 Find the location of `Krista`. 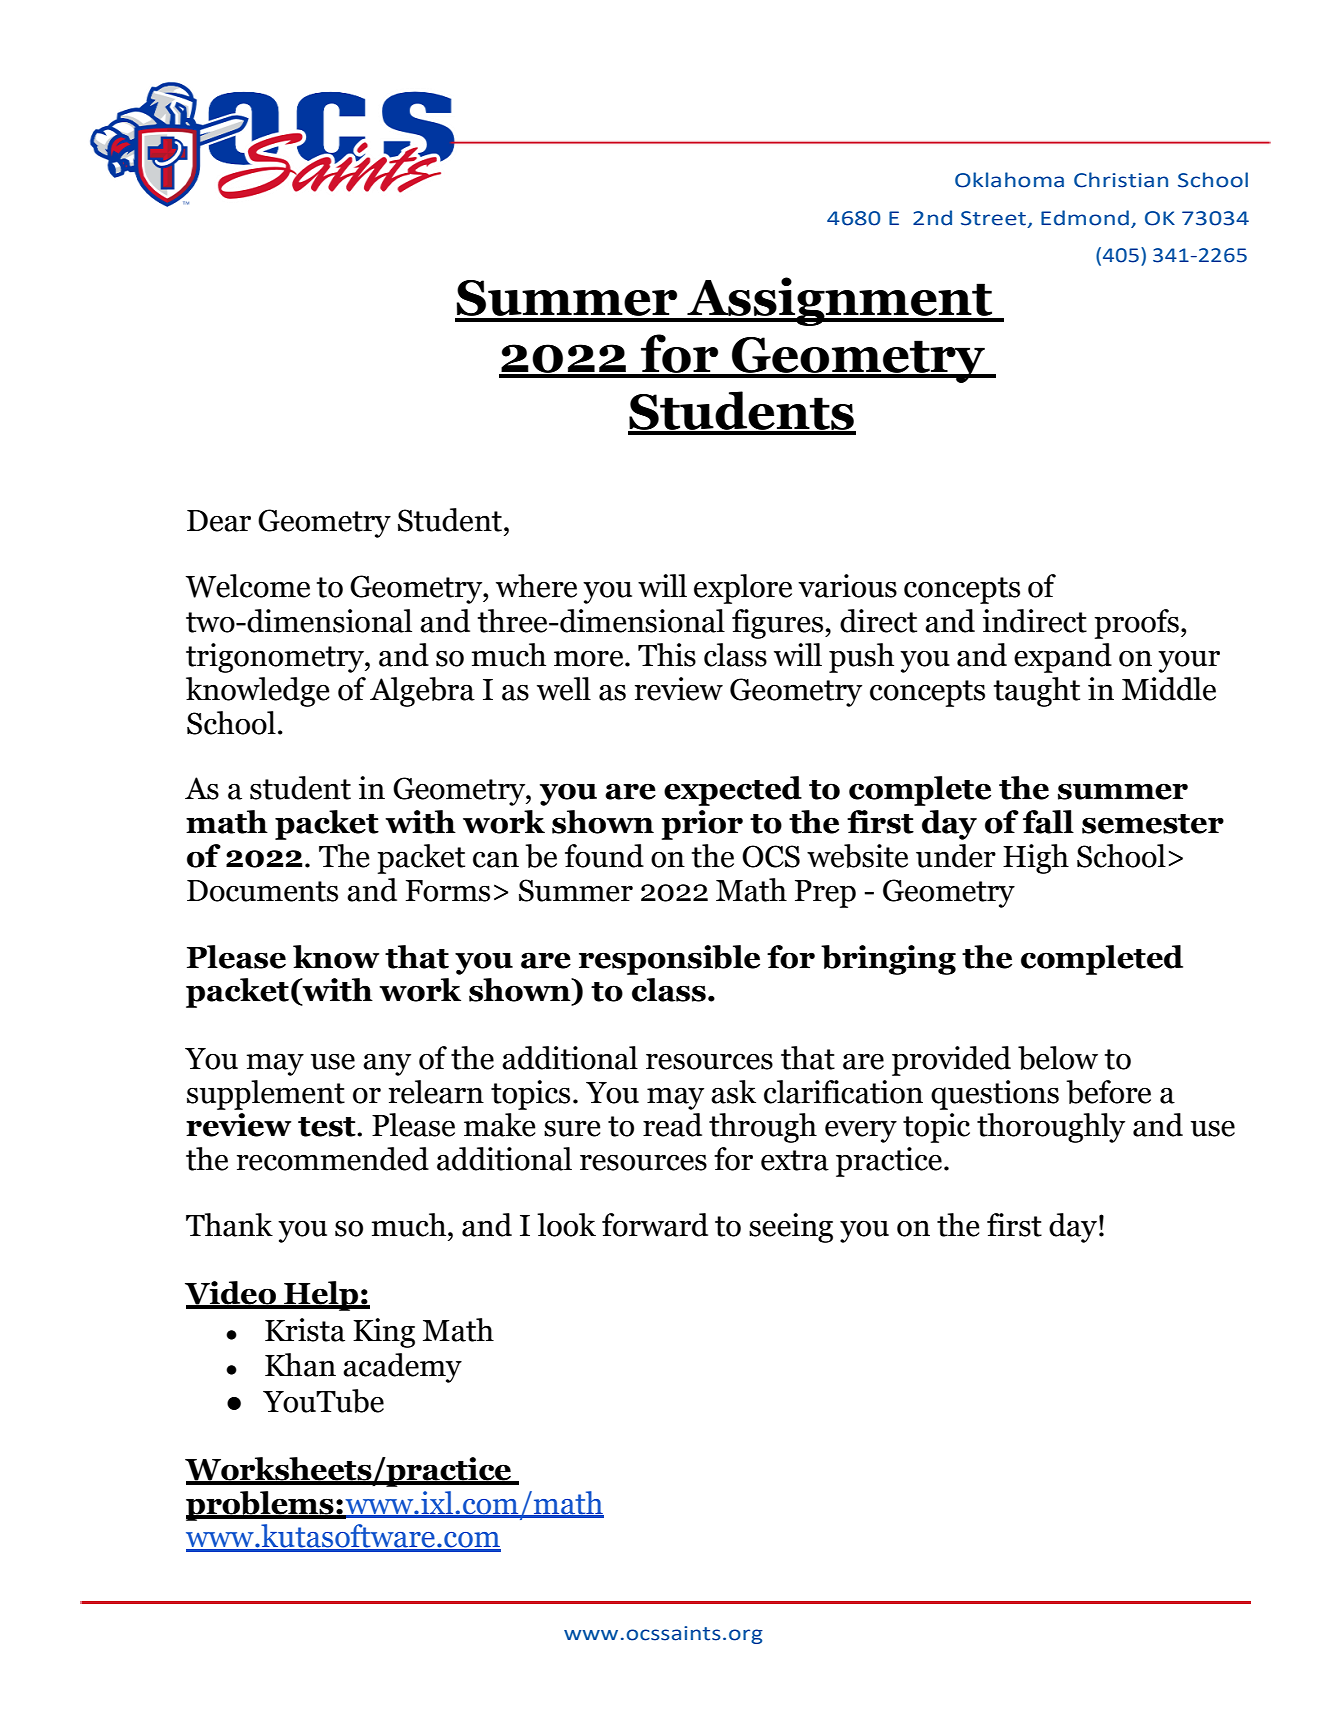

Krista is located at coordinates (305, 1330).
